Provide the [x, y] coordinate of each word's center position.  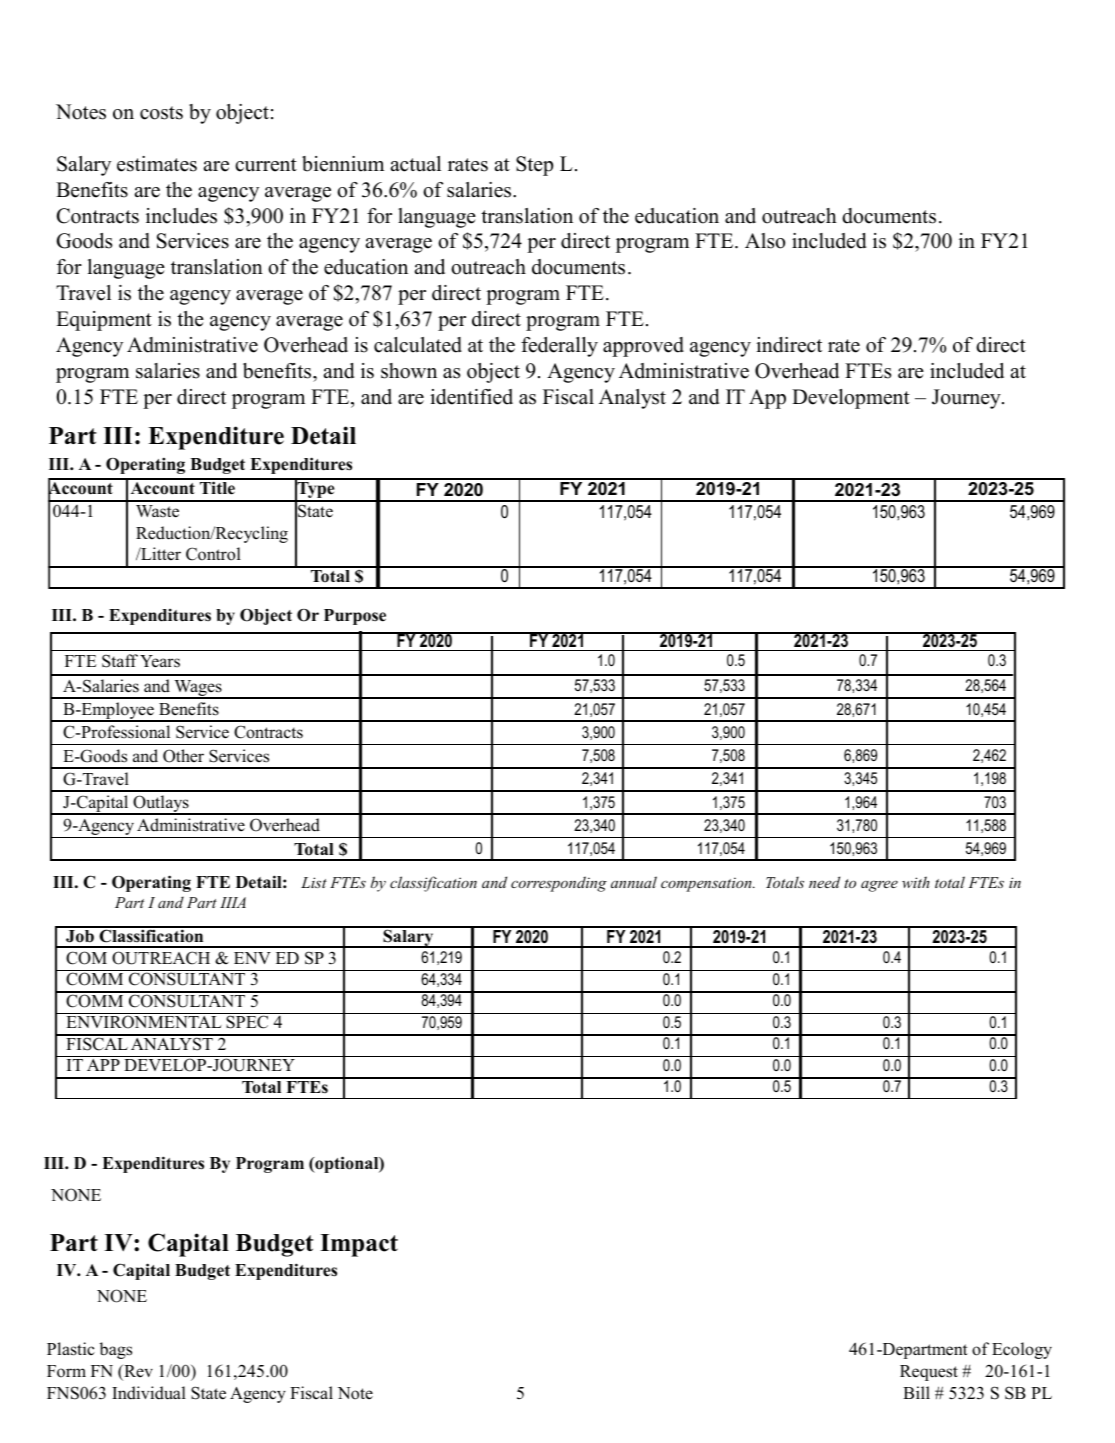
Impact [359, 1245]
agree [879, 886]
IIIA [233, 902]
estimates [157, 164]
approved [643, 347]
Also [765, 241]
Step [534, 166]
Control [213, 554]
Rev [137, 1372]
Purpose [355, 617]
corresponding [559, 884]
